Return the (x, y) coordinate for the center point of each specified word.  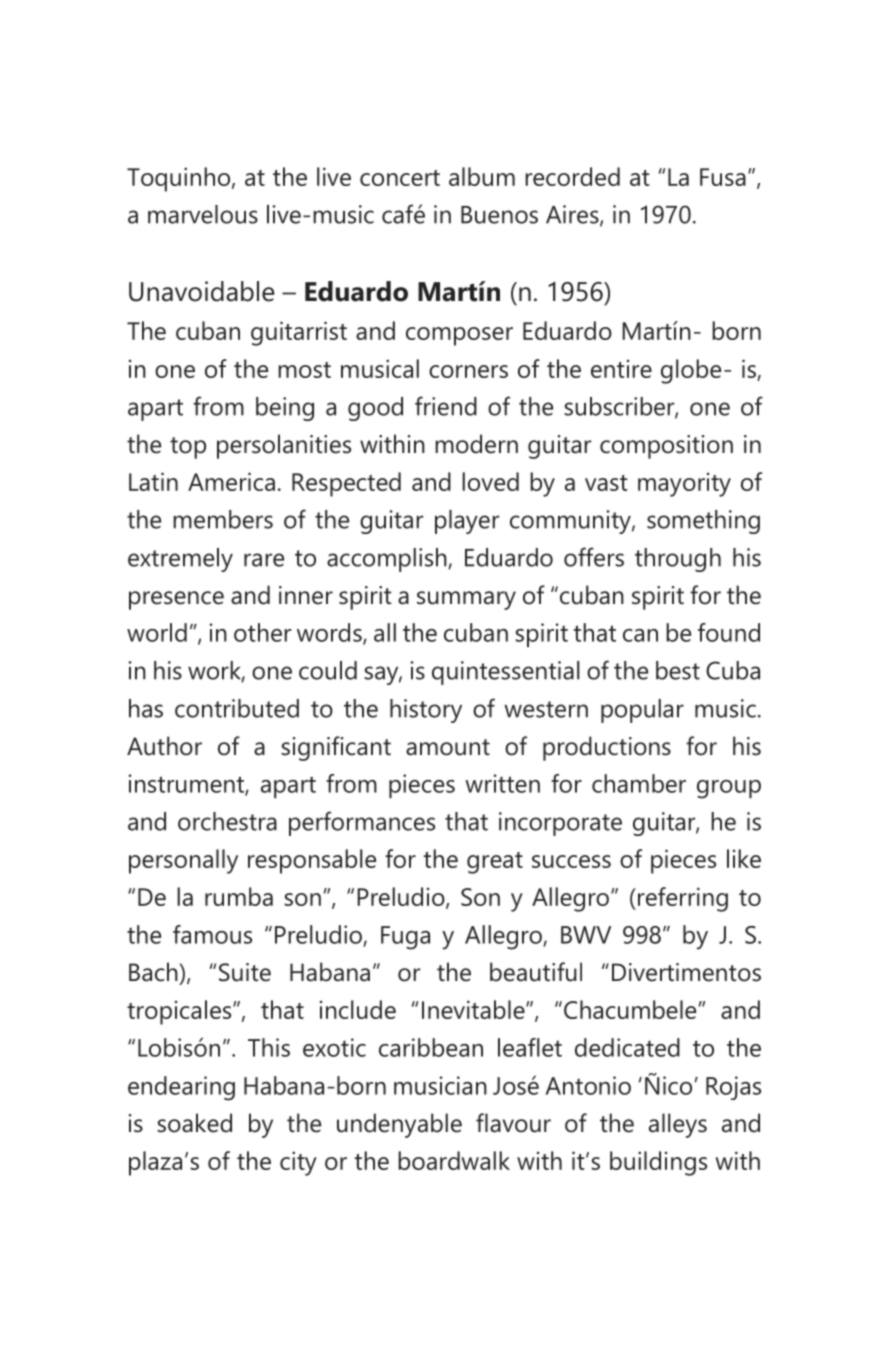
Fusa (723, 177)
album (482, 176)
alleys (678, 1125)
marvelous (203, 214)
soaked (194, 1123)
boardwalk (454, 1160)
